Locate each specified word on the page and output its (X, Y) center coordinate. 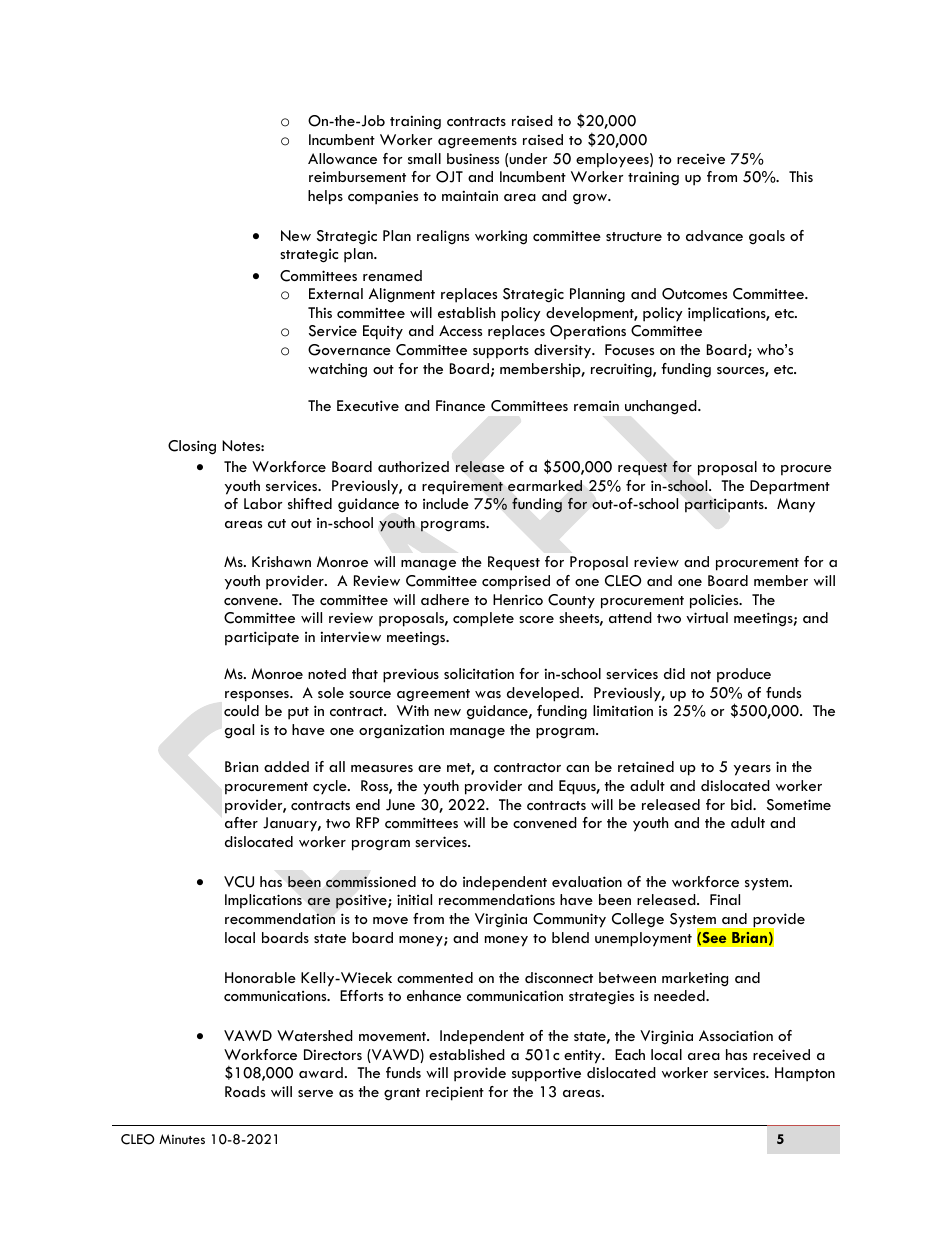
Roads (245, 1091)
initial (414, 899)
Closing (192, 447)
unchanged (662, 407)
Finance (460, 405)
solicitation (479, 673)
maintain (470, 195)
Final (725, 899)
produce (744, 675)
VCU (239, 882)
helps (325, 197)
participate (262, 638)
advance (714, 235)
